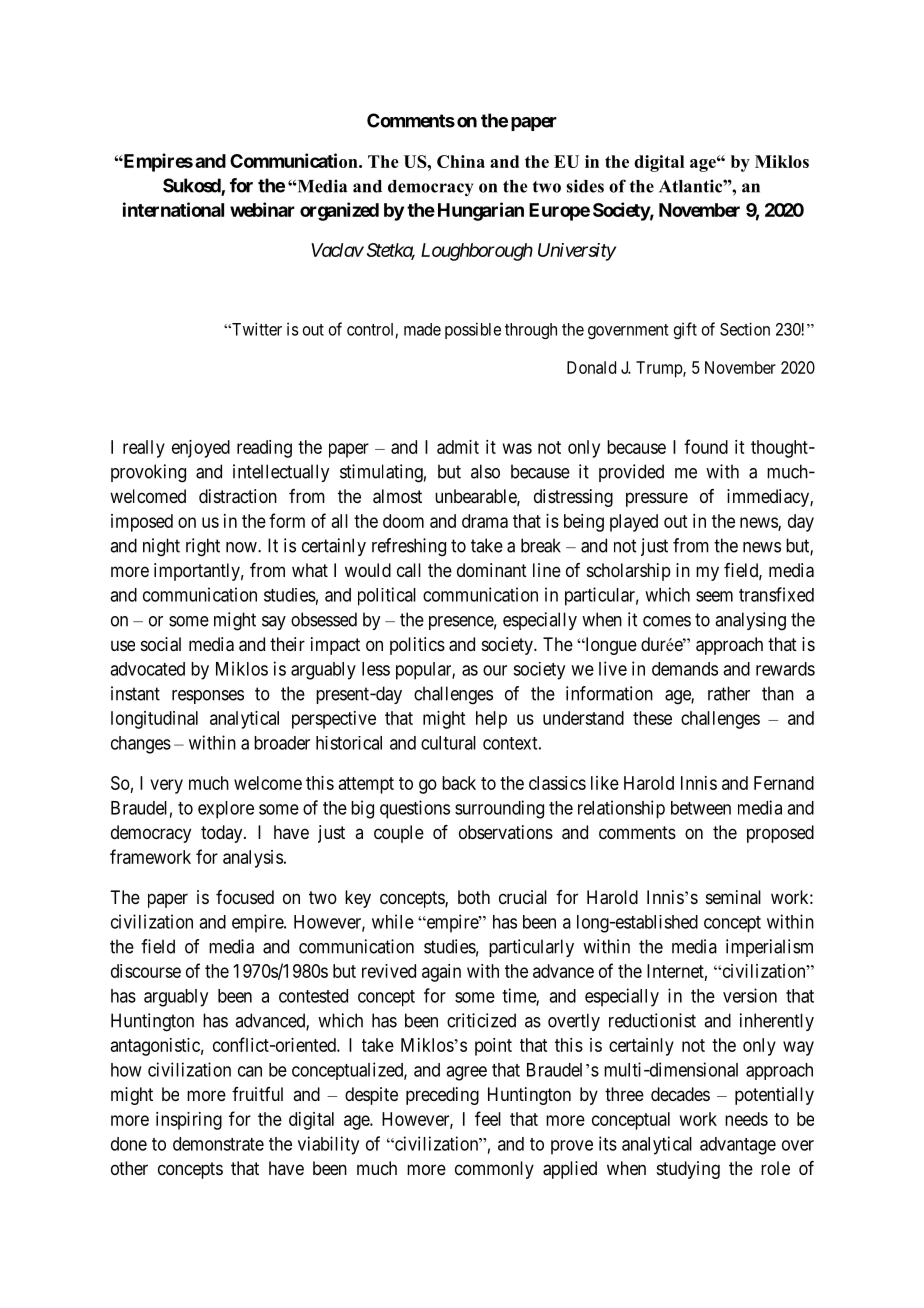 This image has height=1308, width=924. Describe the element at coordinates (218, 1144) in the image. I see `demonstrate` at that location.
